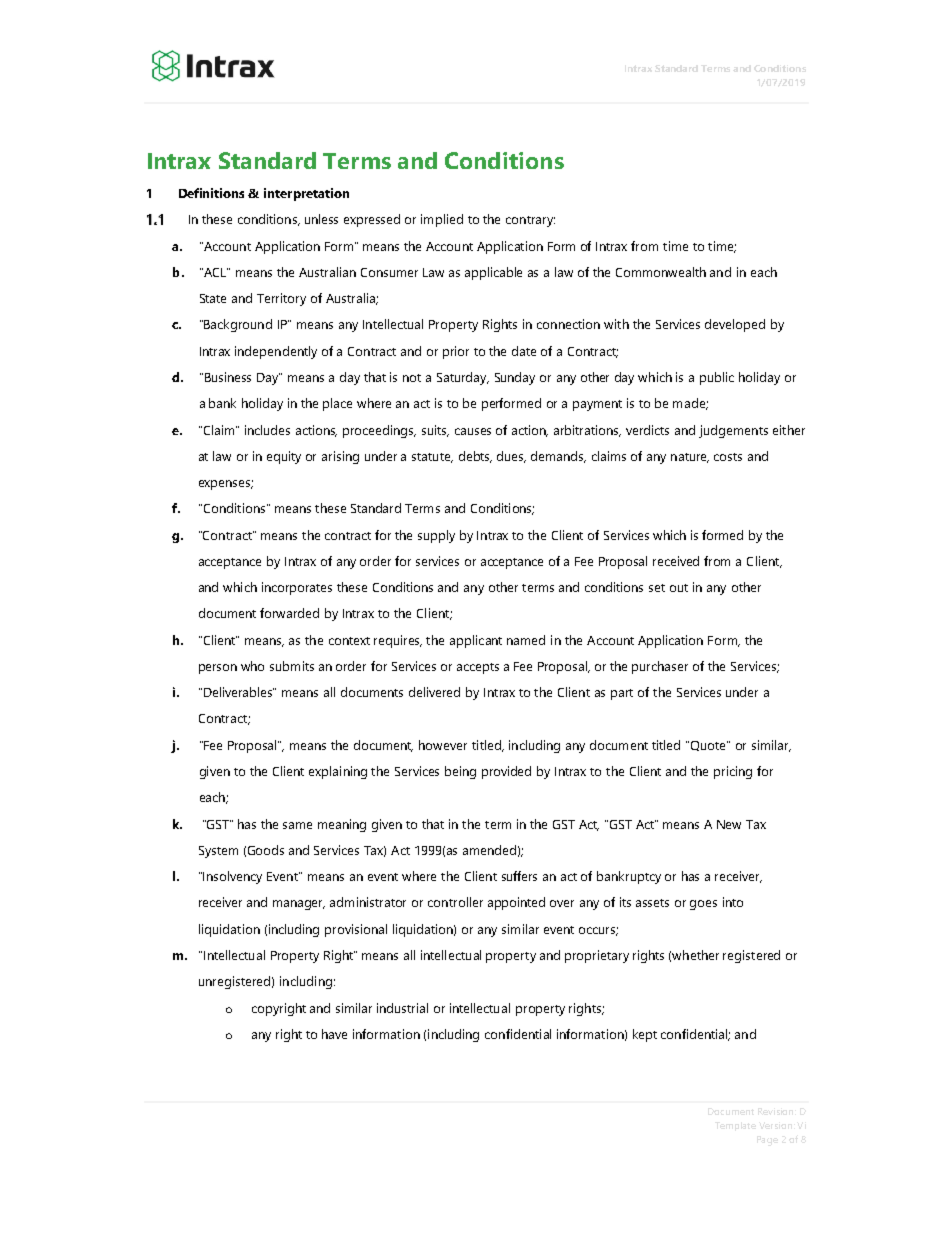 The image size is (952, 1233). Describe the element at coordinates (402, 1008) in the screenshot. I see `industrial` at that location.
